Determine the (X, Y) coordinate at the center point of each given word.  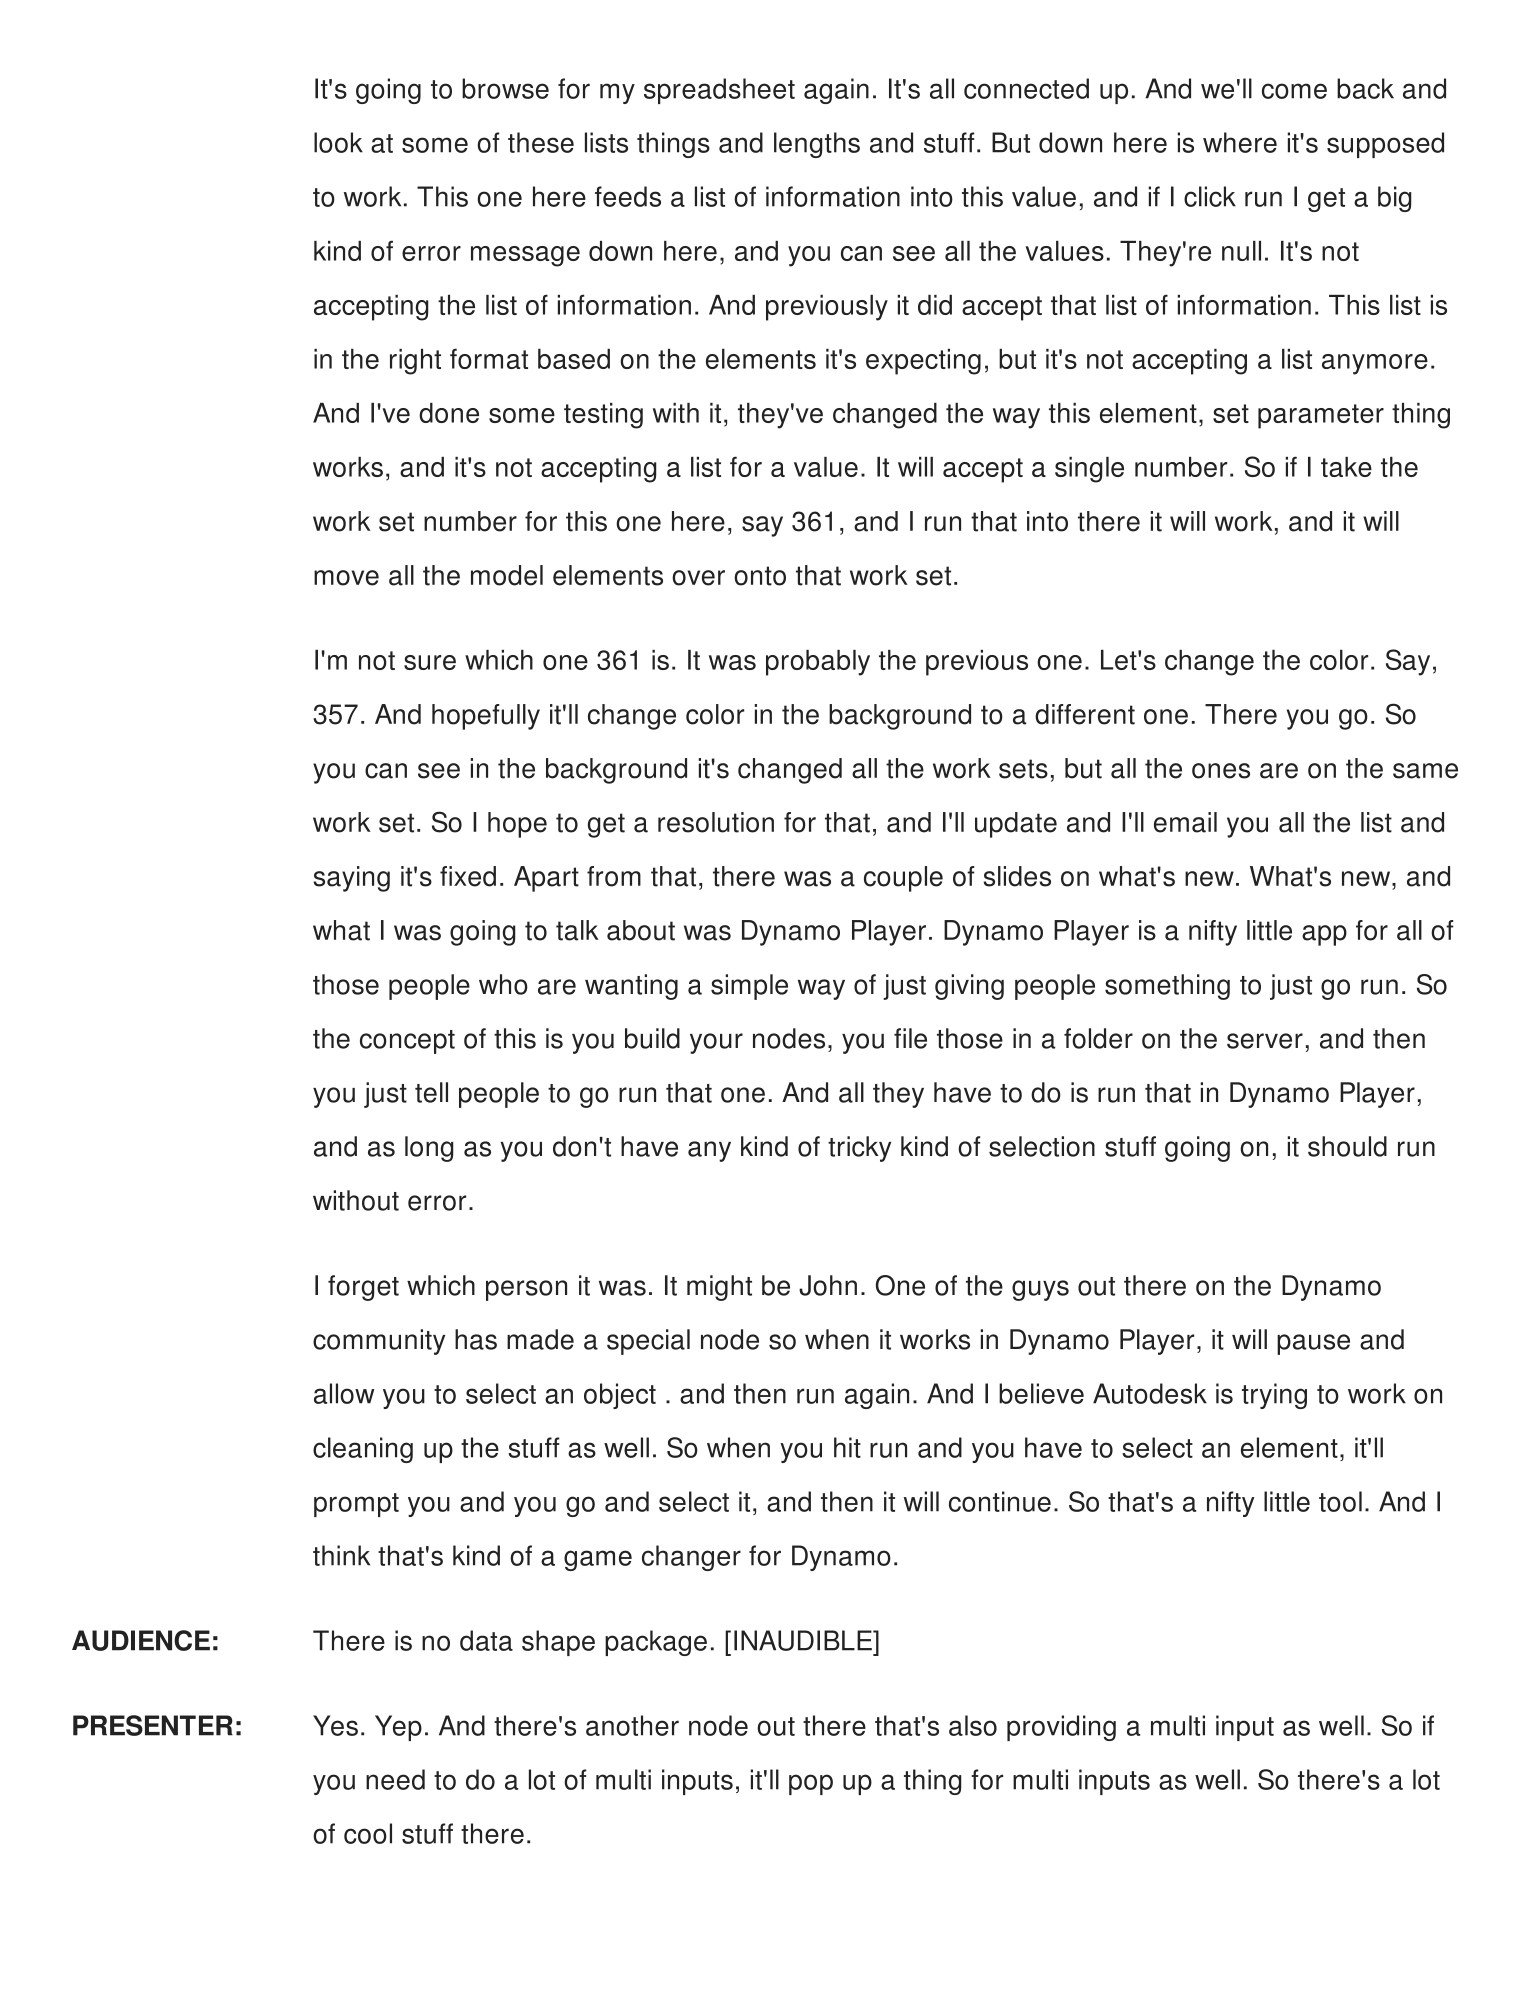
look (338, 142)
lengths (817, 145)
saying (351, 879)
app (1324, 935)
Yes (335, 1725)
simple (749, 987)
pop (811, 1784)
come (1294, 91)
